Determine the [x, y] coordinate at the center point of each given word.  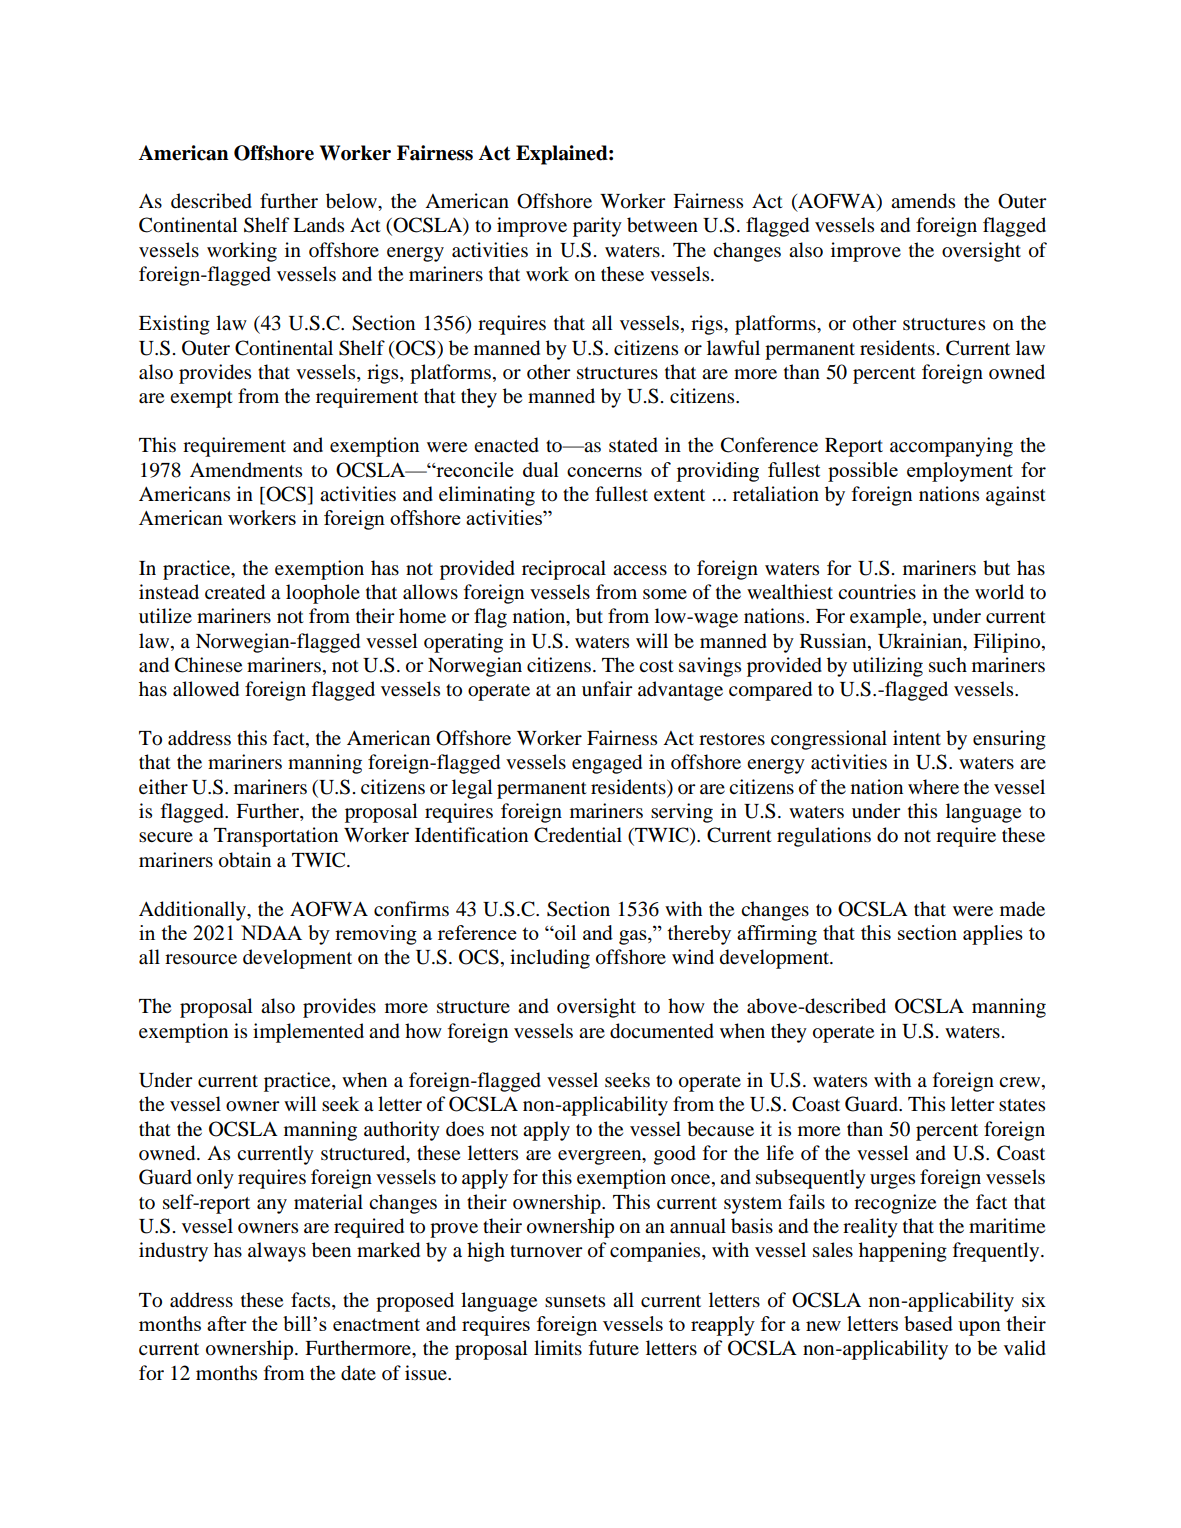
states [1022, 1105]
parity [597, 227]
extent [679, 495]
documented [662, 1031]
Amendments [246, 469]
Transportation [276, 837]
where [933, 786]
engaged [607, 764]
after [227, 1323]
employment [960, 472]
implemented [308, 1033]
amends [923, 201]
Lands [318, 225]
